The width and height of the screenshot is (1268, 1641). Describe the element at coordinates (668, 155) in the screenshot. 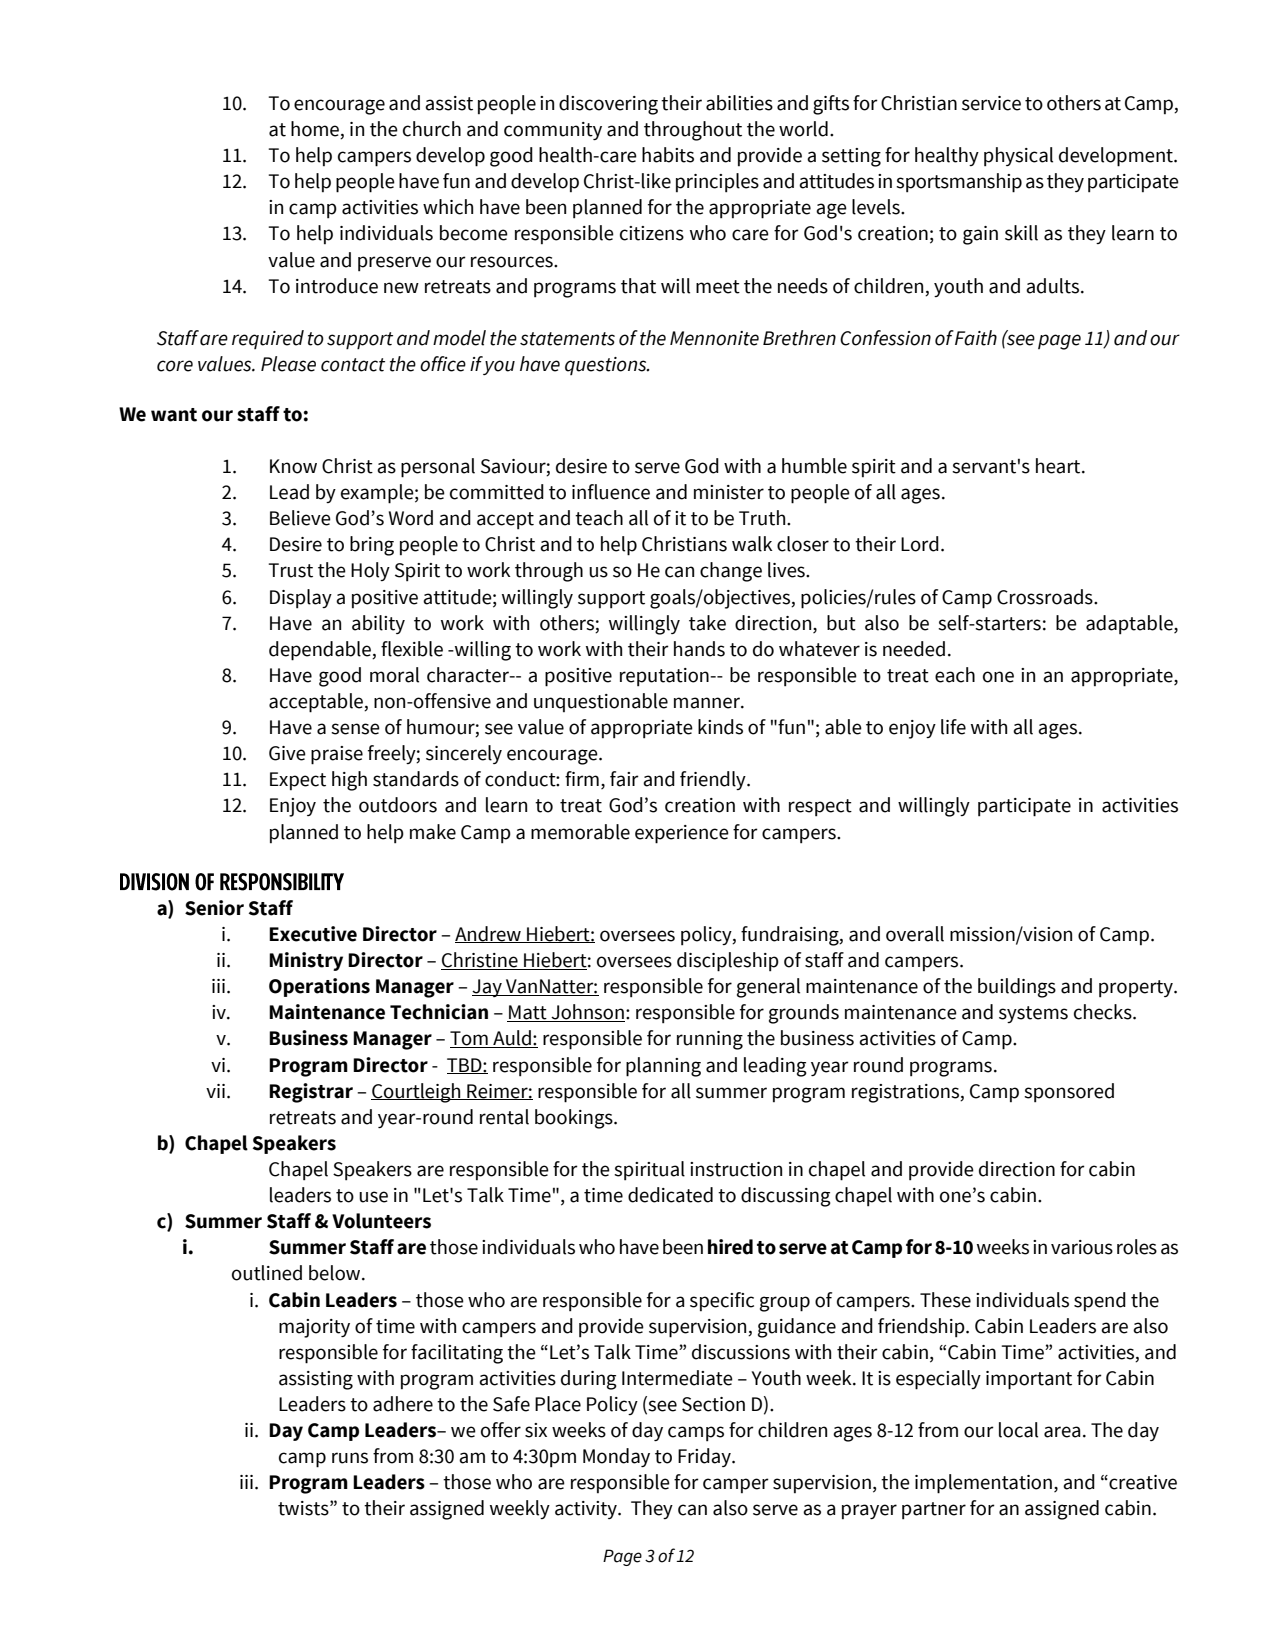

I see `habits` at that location.
